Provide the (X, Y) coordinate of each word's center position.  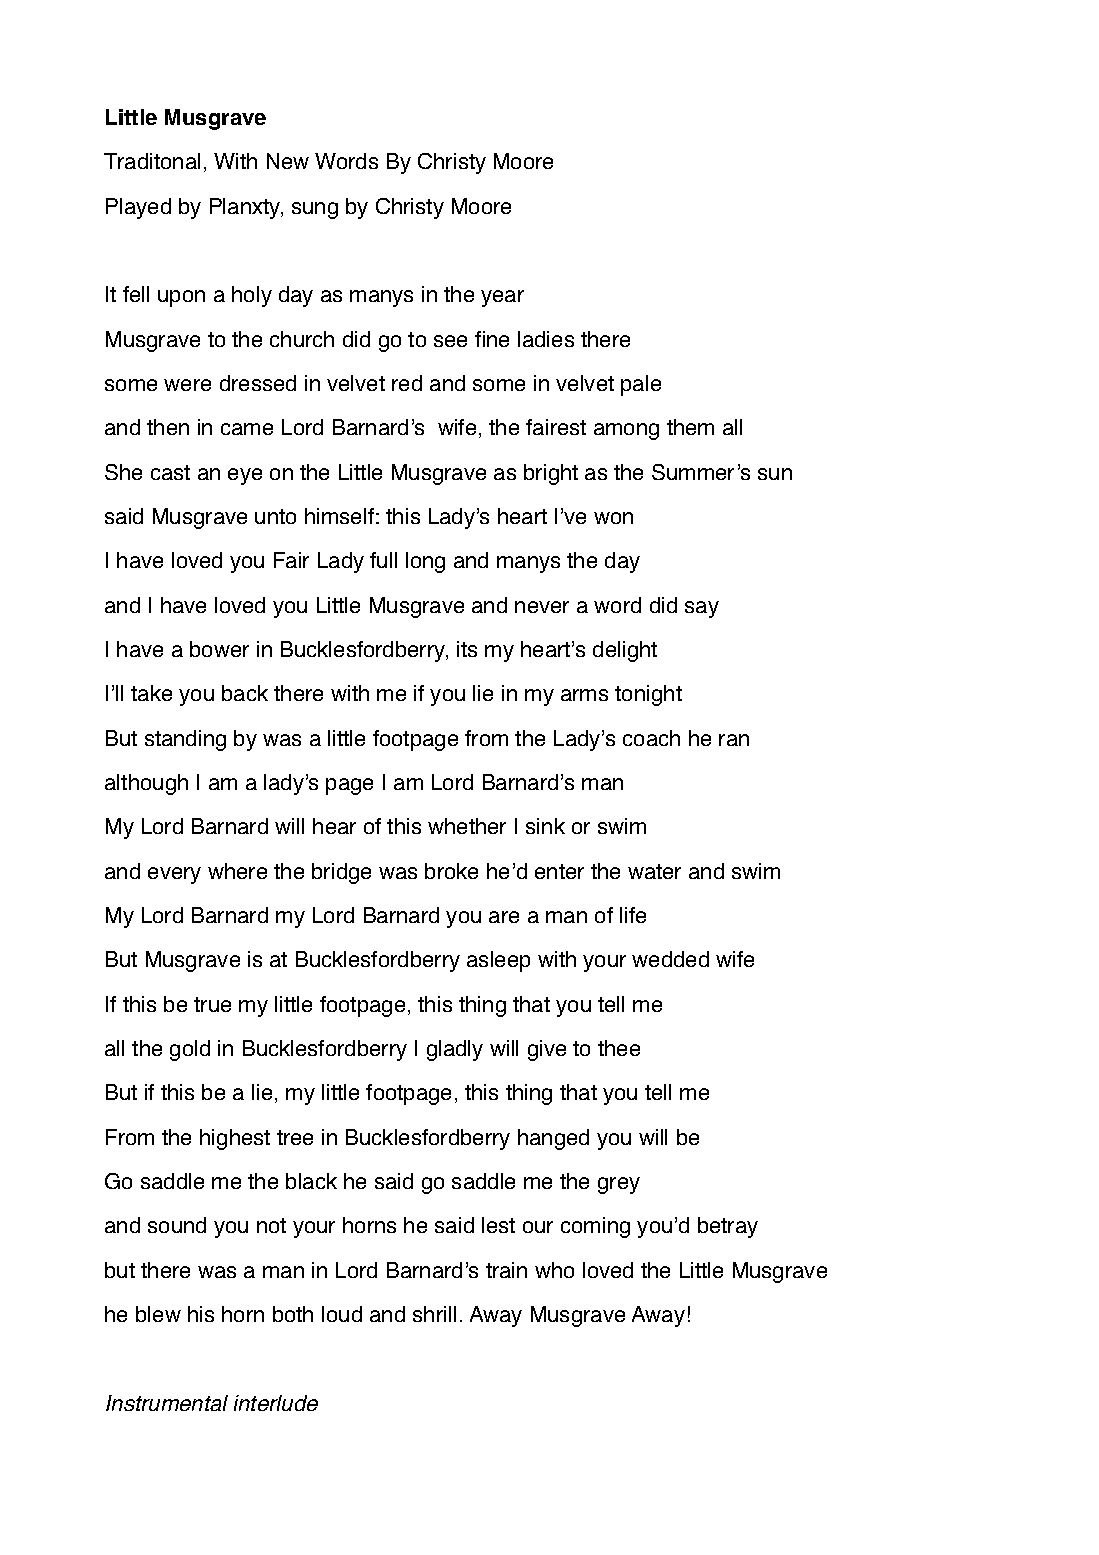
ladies (546, 339)
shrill (434, 1314)
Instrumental (167, 1403)
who (554, 1270)
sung (315, 210)
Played (138, 208)
